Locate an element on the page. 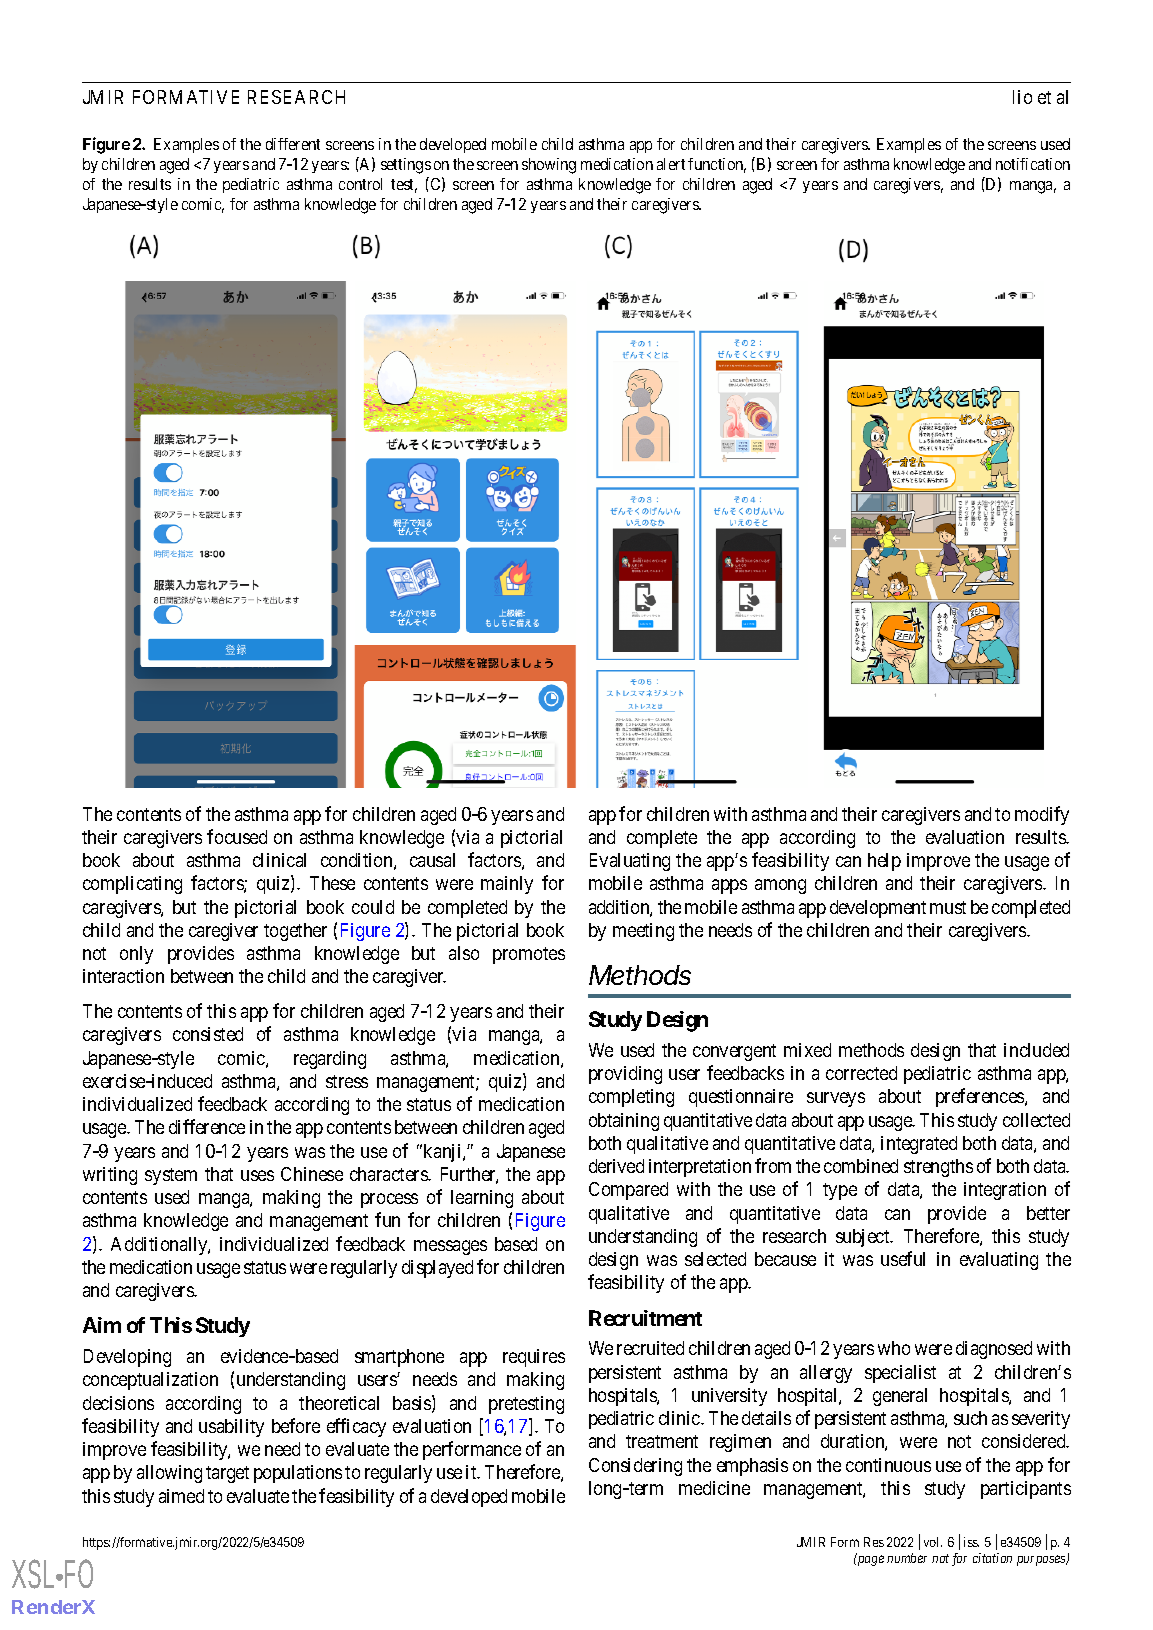 The height and width of the image is (1630, 1153). notification is located at coordinates (1033, 164).
